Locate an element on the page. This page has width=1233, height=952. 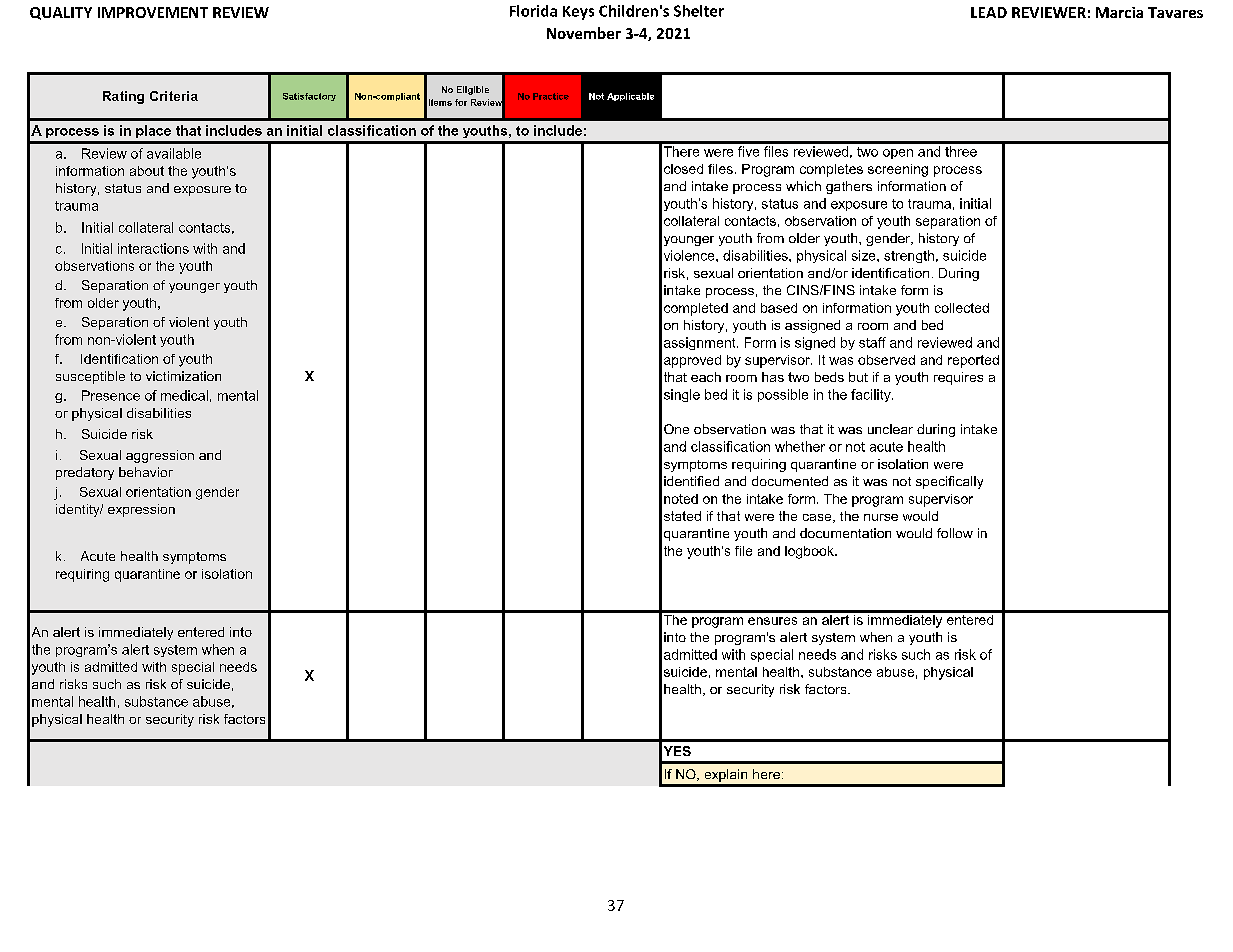
LEAD is located at coordinates (989, 12).
